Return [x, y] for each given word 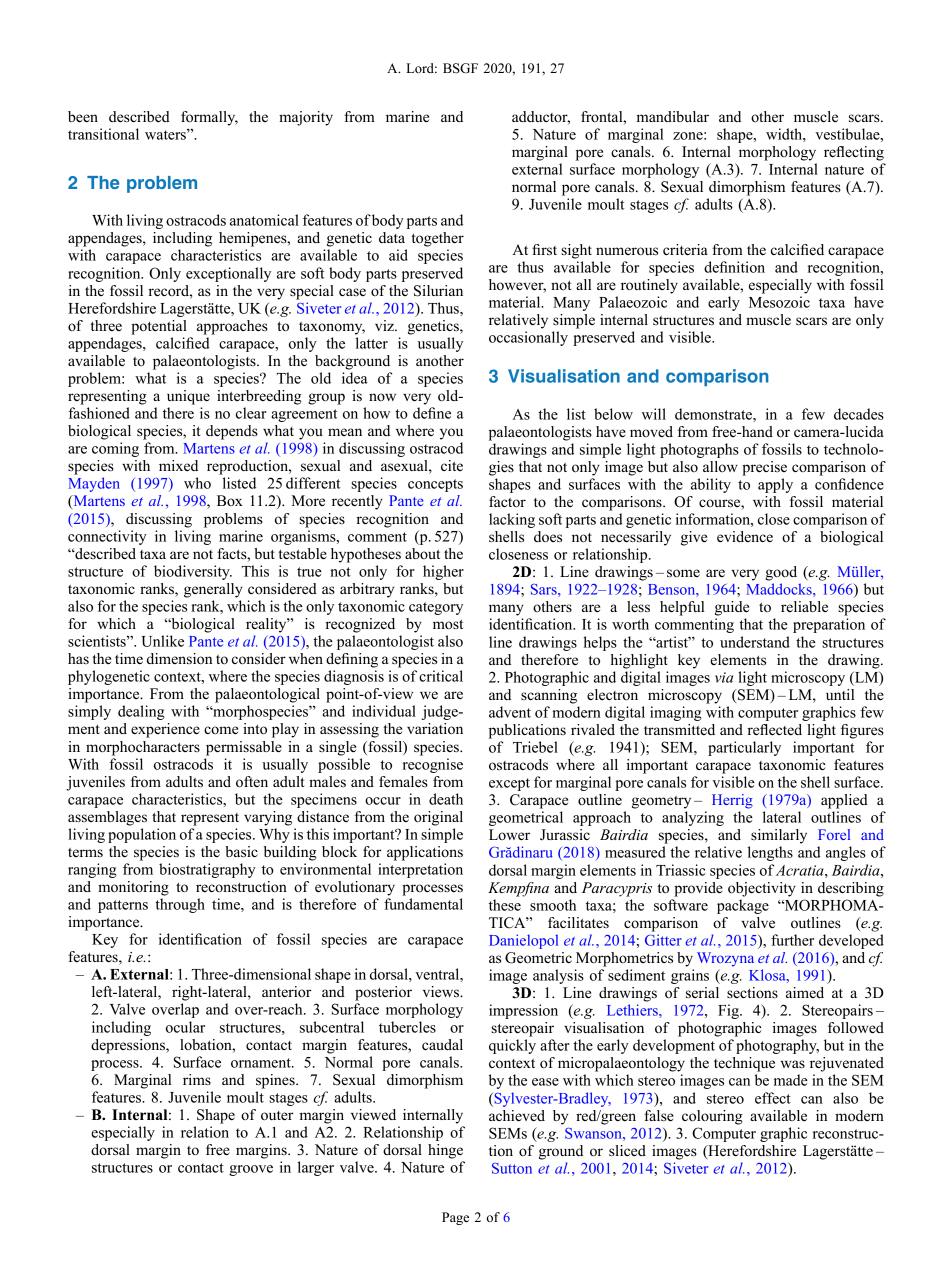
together [437, 239]
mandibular [672, 116]
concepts [435, 485]
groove [251, 1170]
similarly [779, 836]
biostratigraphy [207, 870]
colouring [712, 1117]
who [197, 483]
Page [455, 1218]
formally [209, 118]
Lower [509, 834]
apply [775, 485]
